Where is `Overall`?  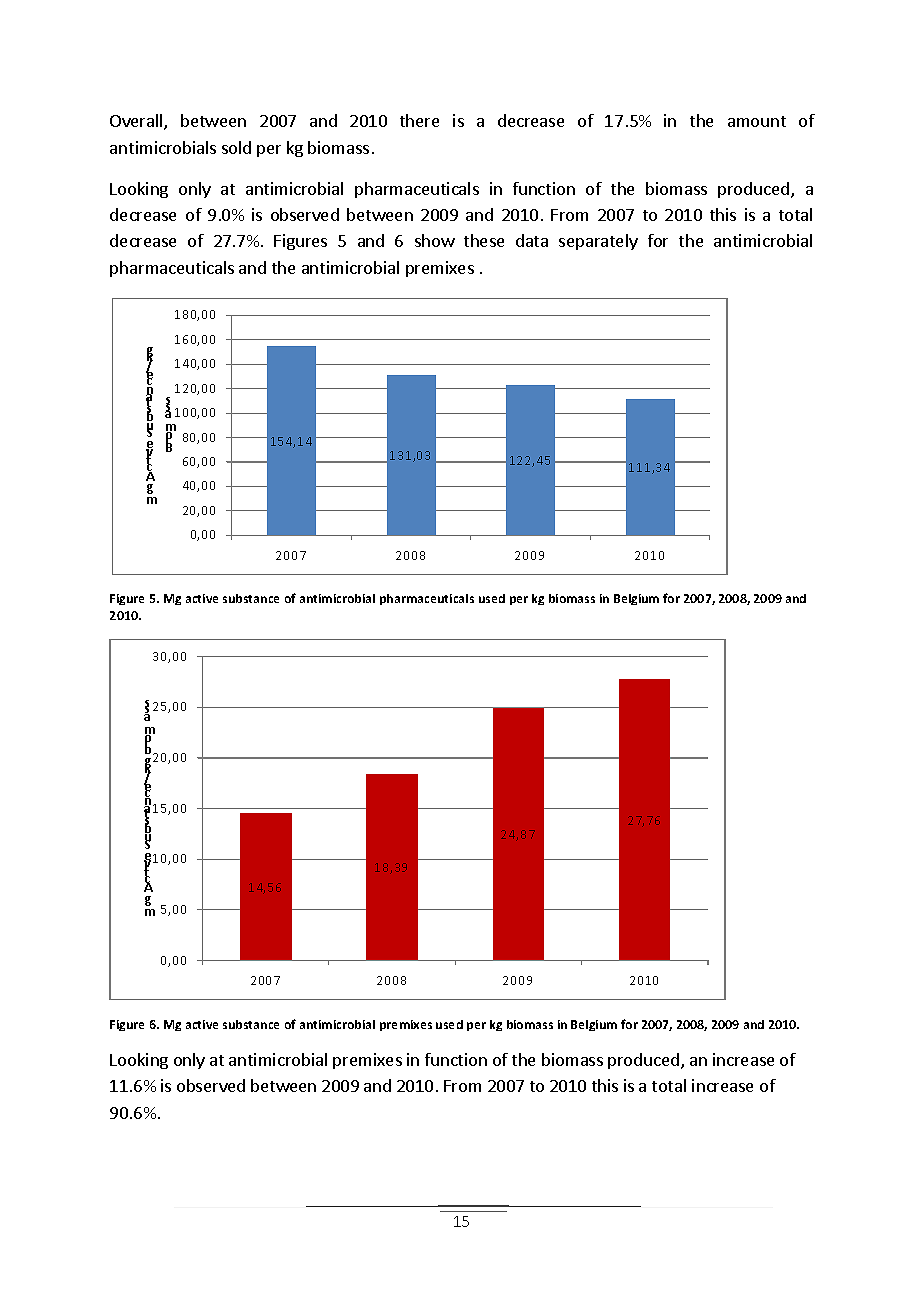 Overall is located at coordinates (137, 122).
